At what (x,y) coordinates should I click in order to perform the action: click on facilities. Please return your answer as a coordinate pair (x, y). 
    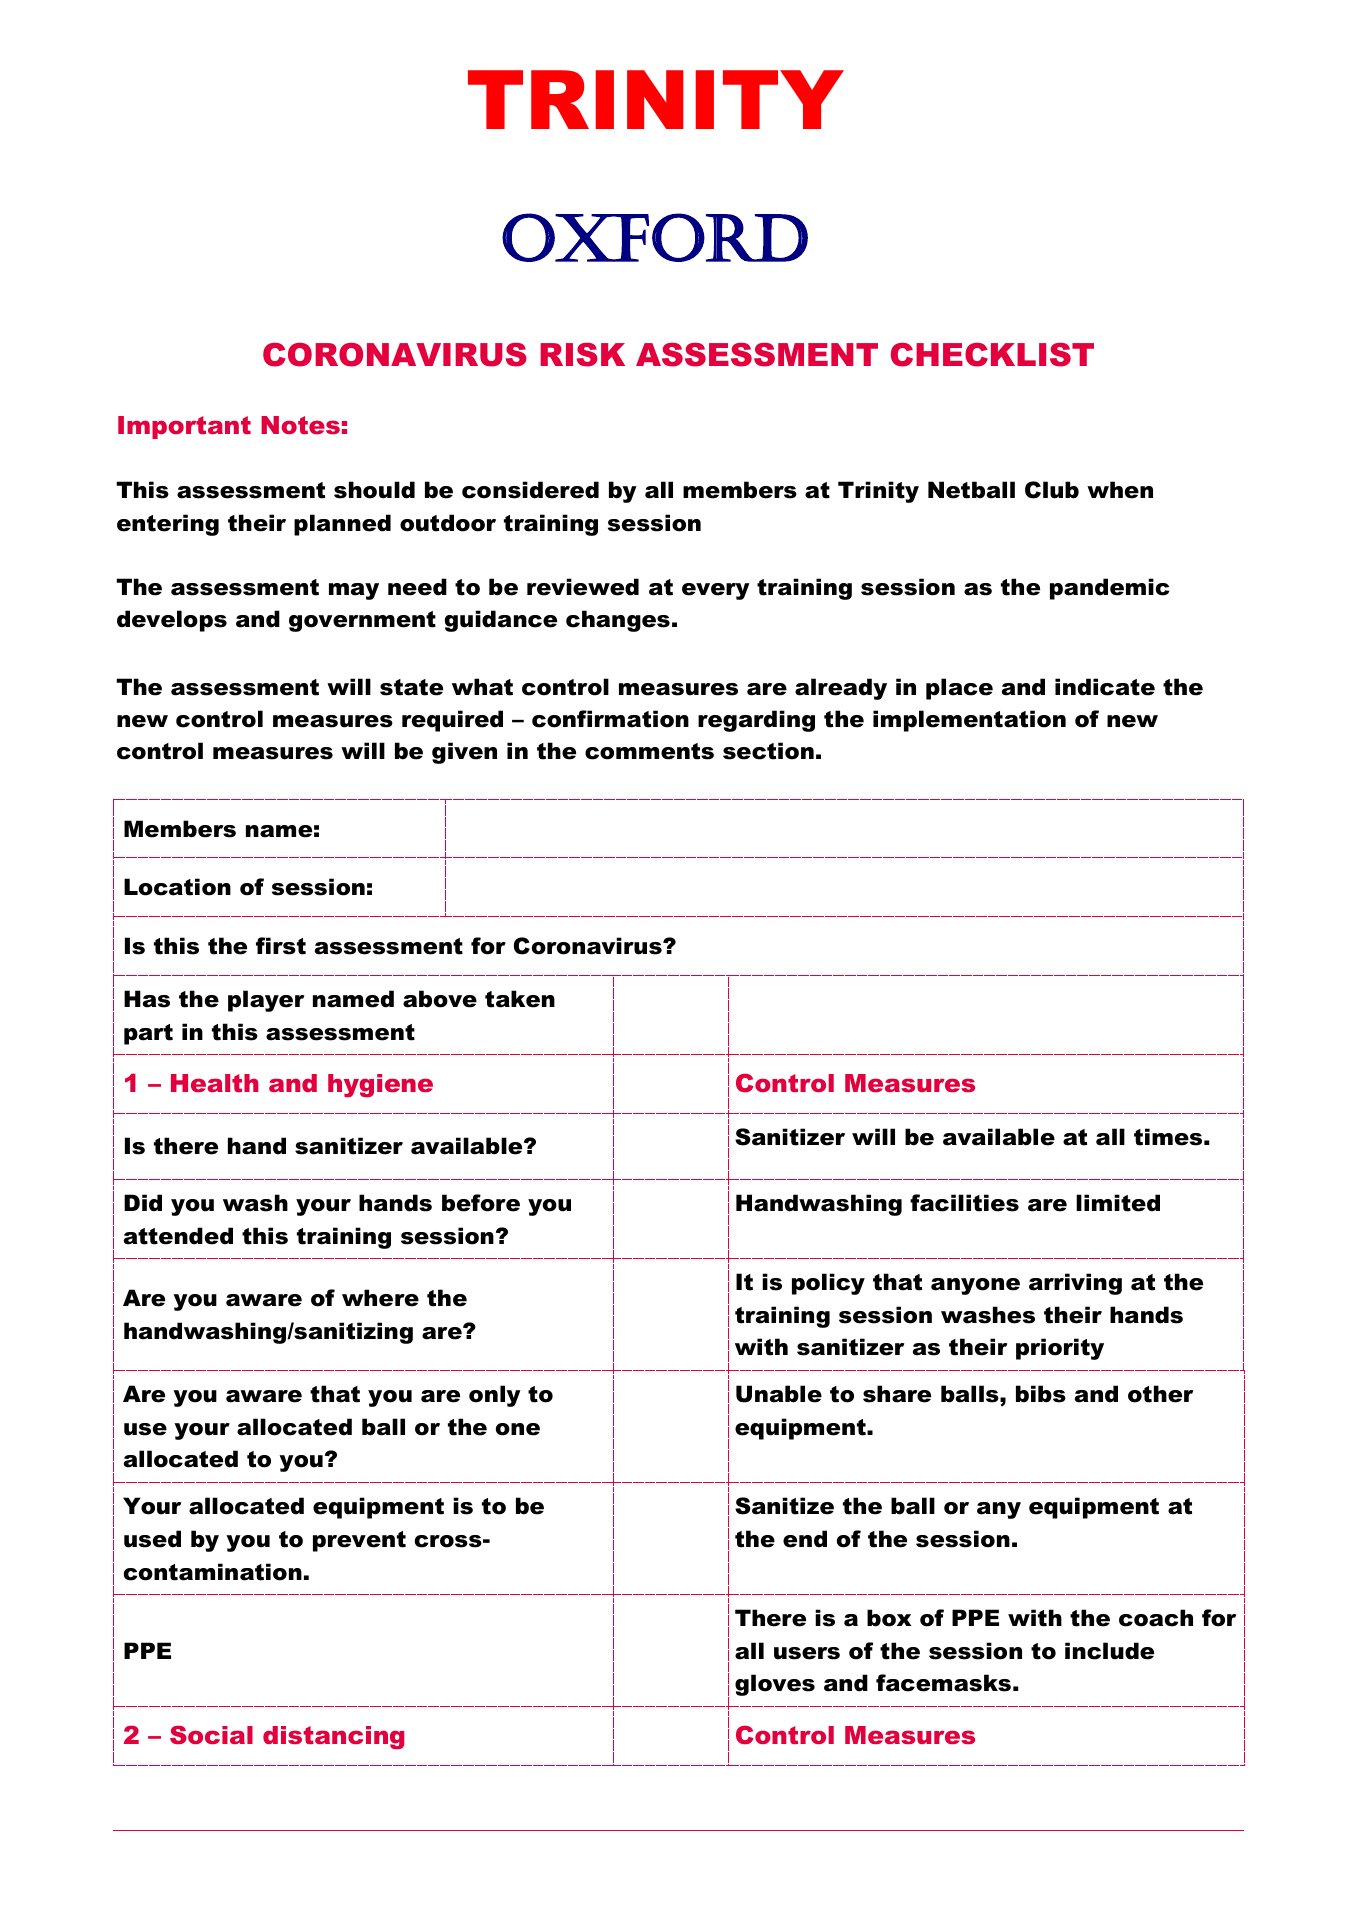
    Looking at the image, I should click on (964, 1203).
